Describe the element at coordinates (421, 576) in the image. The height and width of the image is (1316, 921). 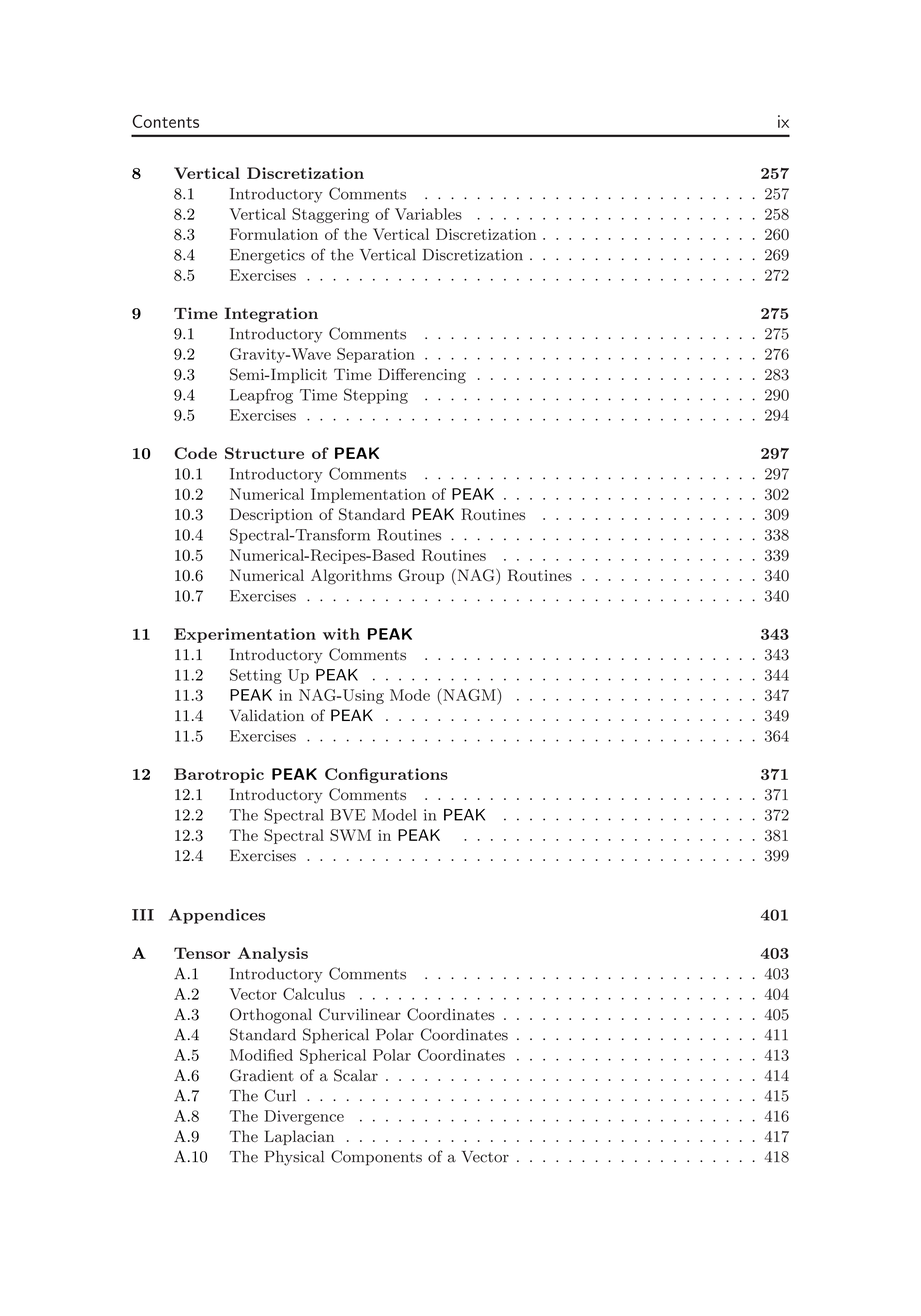
I see `Group` at that location.
